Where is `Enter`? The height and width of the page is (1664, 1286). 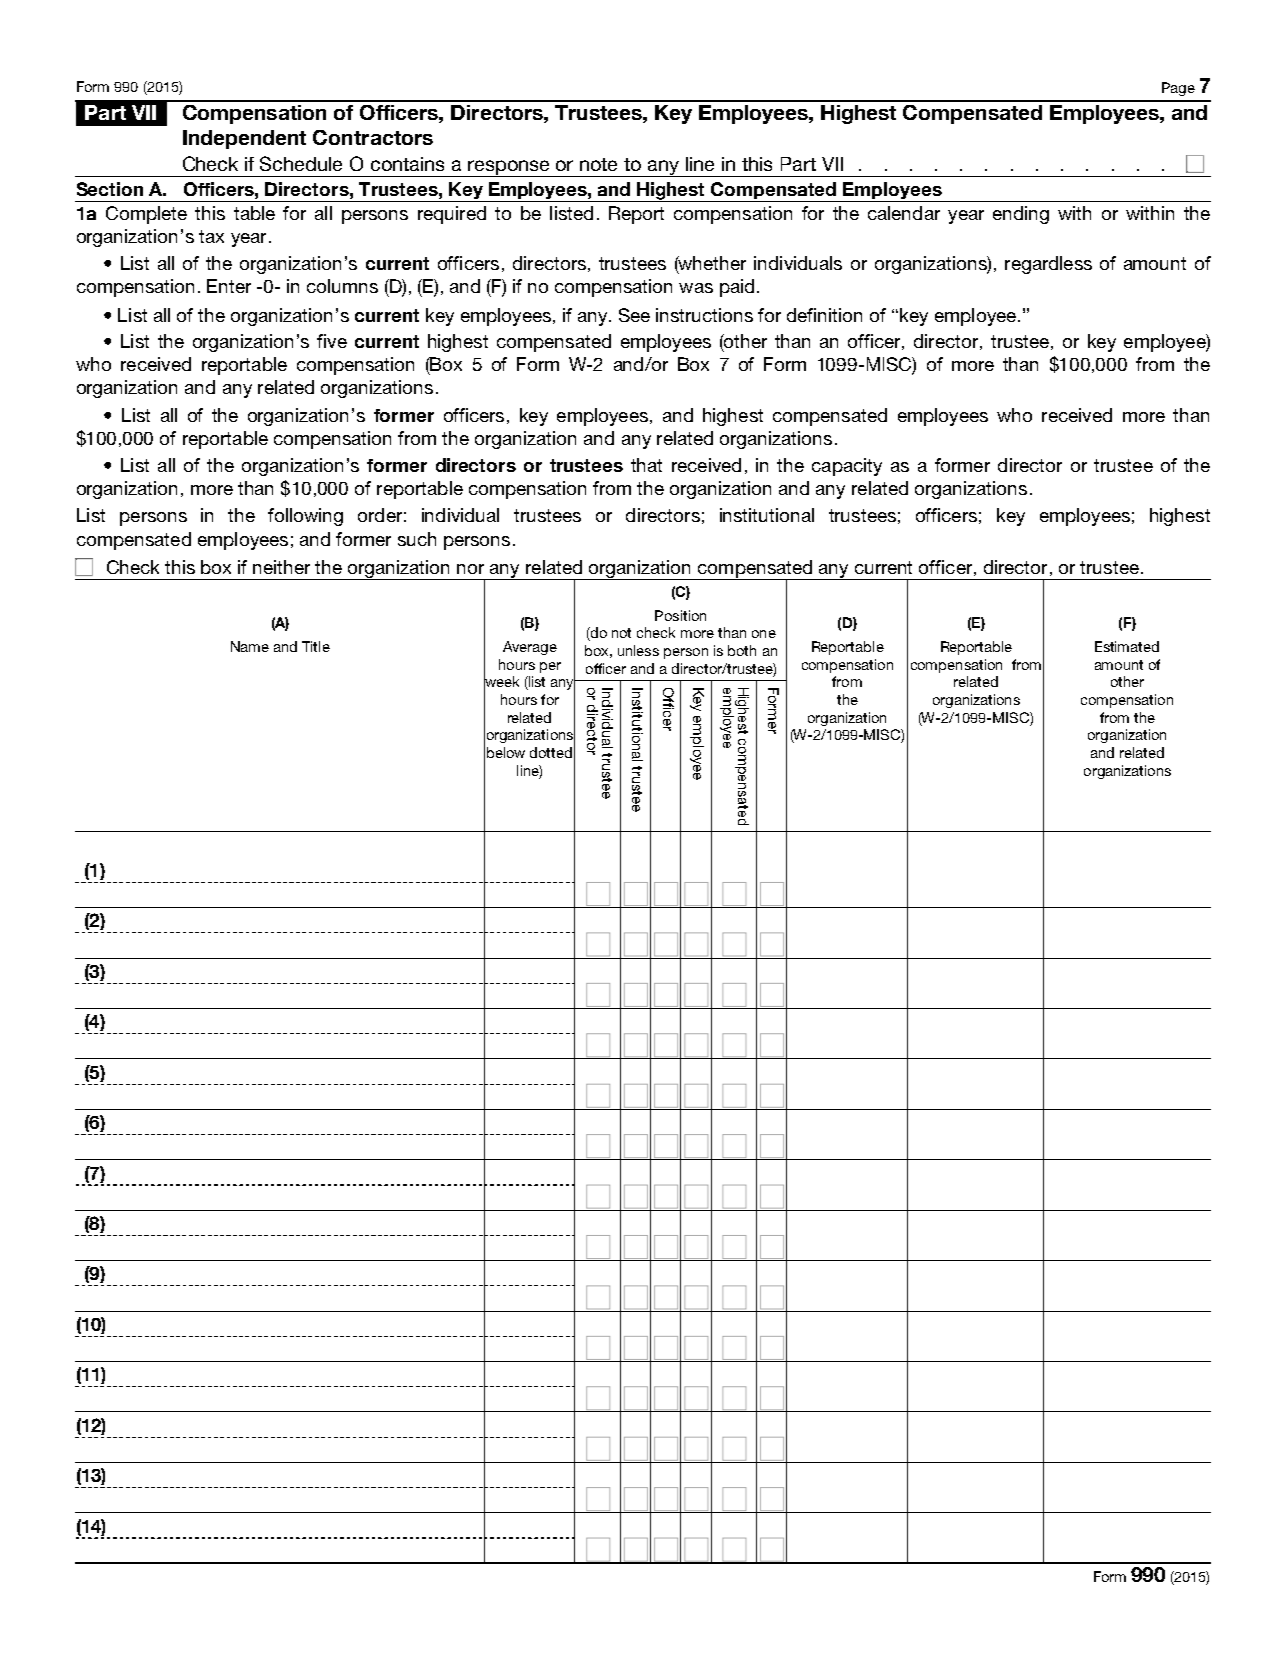
Enter is located at coordinates (229, 286).
